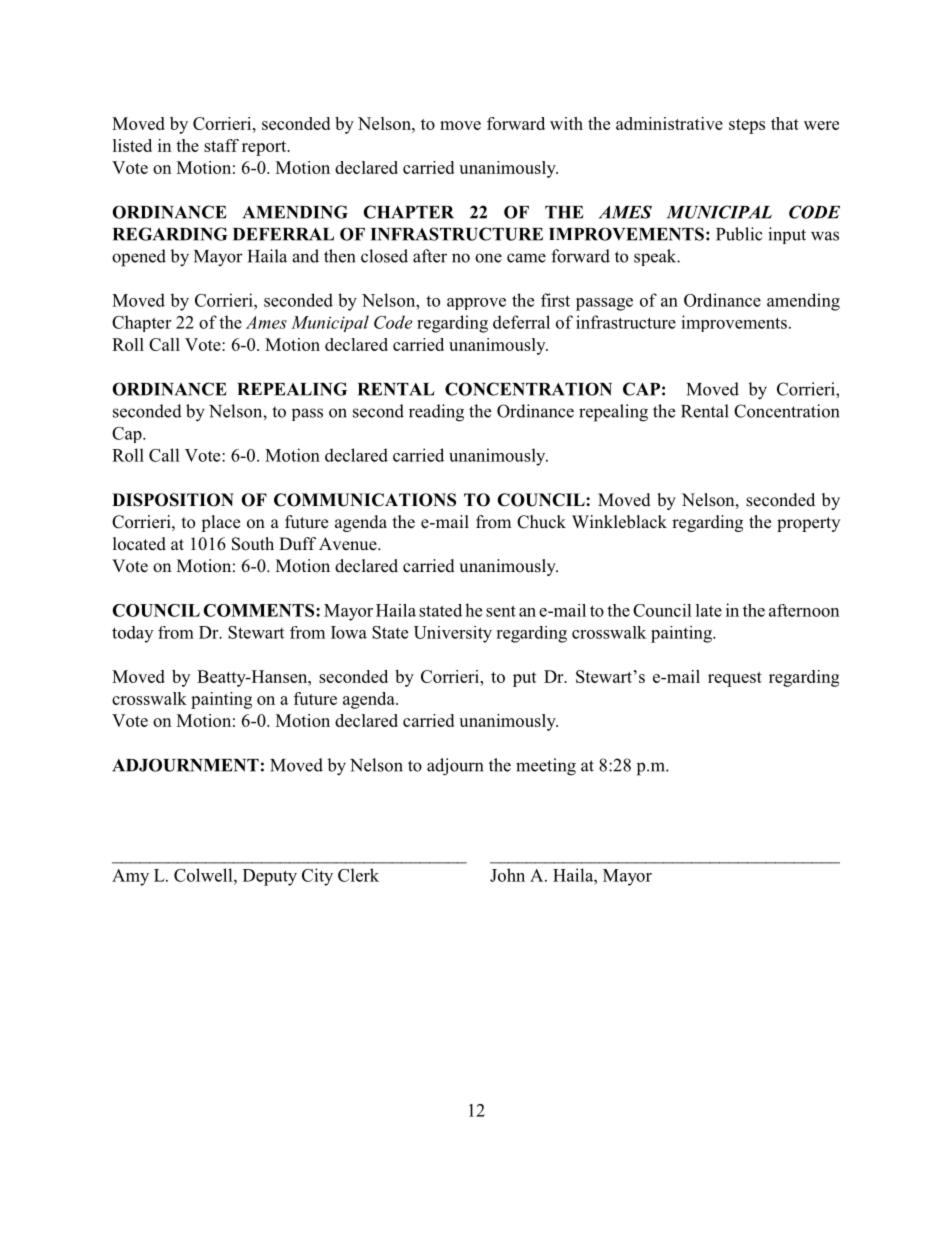 Image resolution: width=952 pixels, height=1233 pixels. What do you see at coordinates (808, 524) in the screenshot?
I see `property` at bounding box center [808, 524].
